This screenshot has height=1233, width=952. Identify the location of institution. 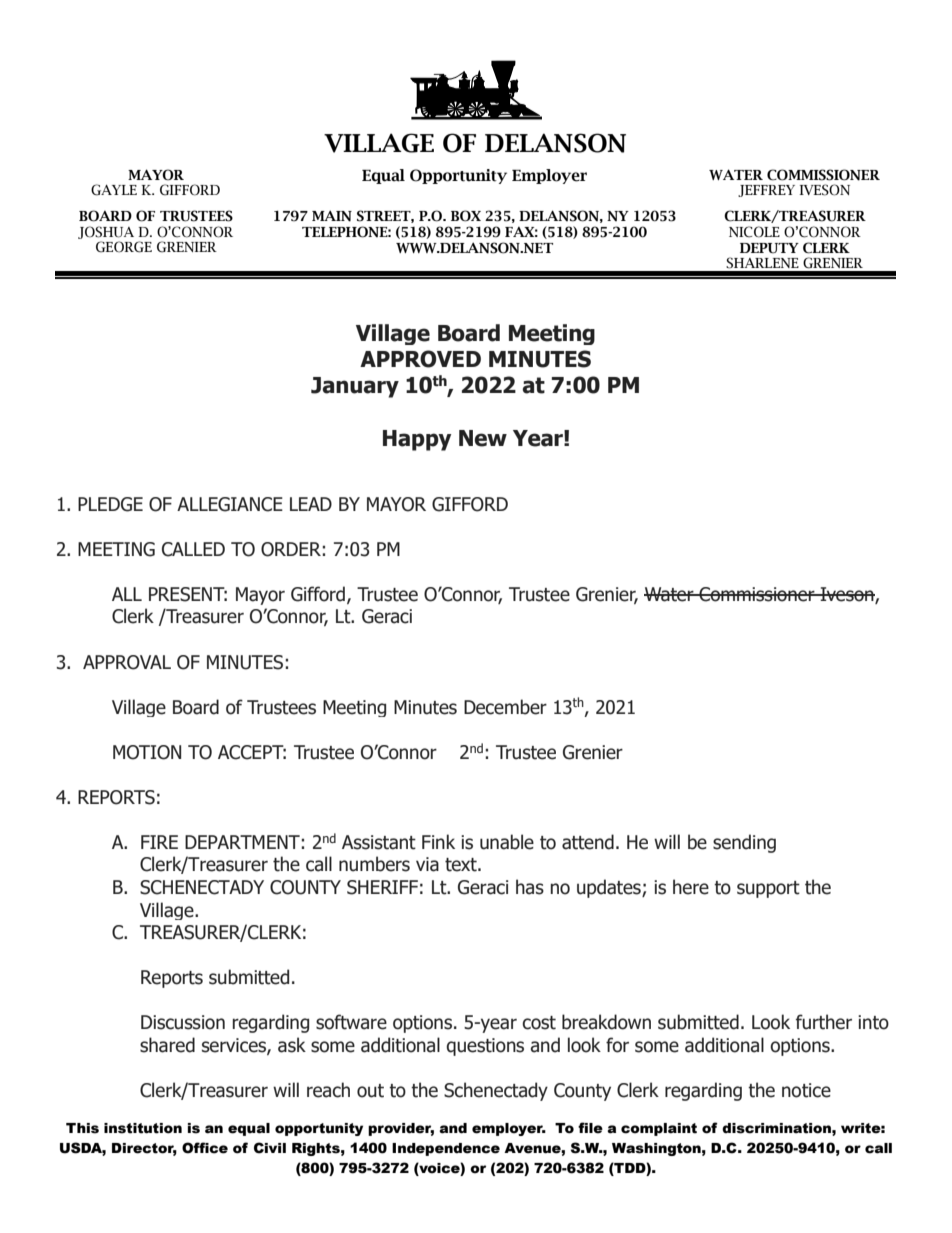
(143, 1128).
